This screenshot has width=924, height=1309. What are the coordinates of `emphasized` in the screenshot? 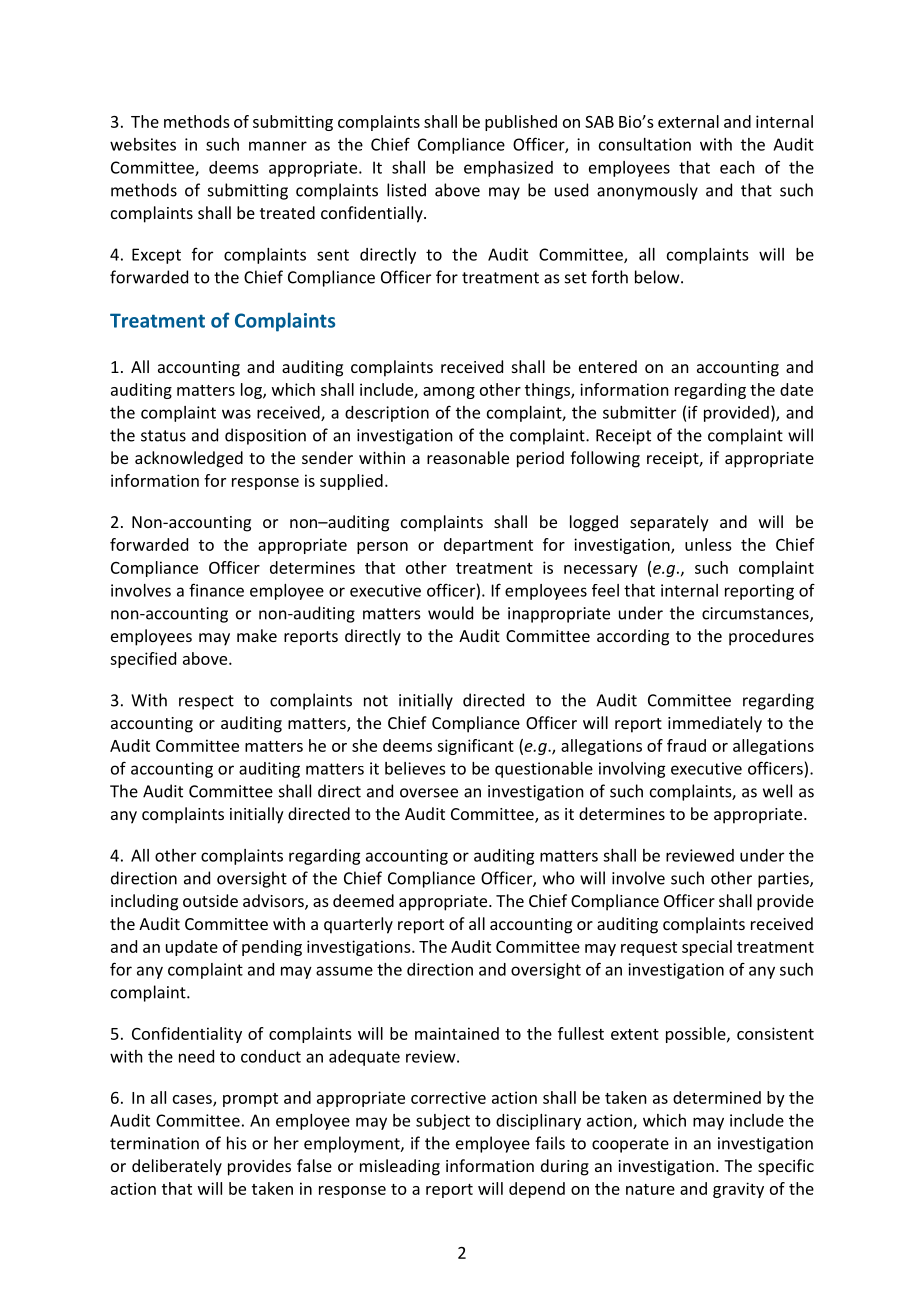 It's located at (508, 169).
